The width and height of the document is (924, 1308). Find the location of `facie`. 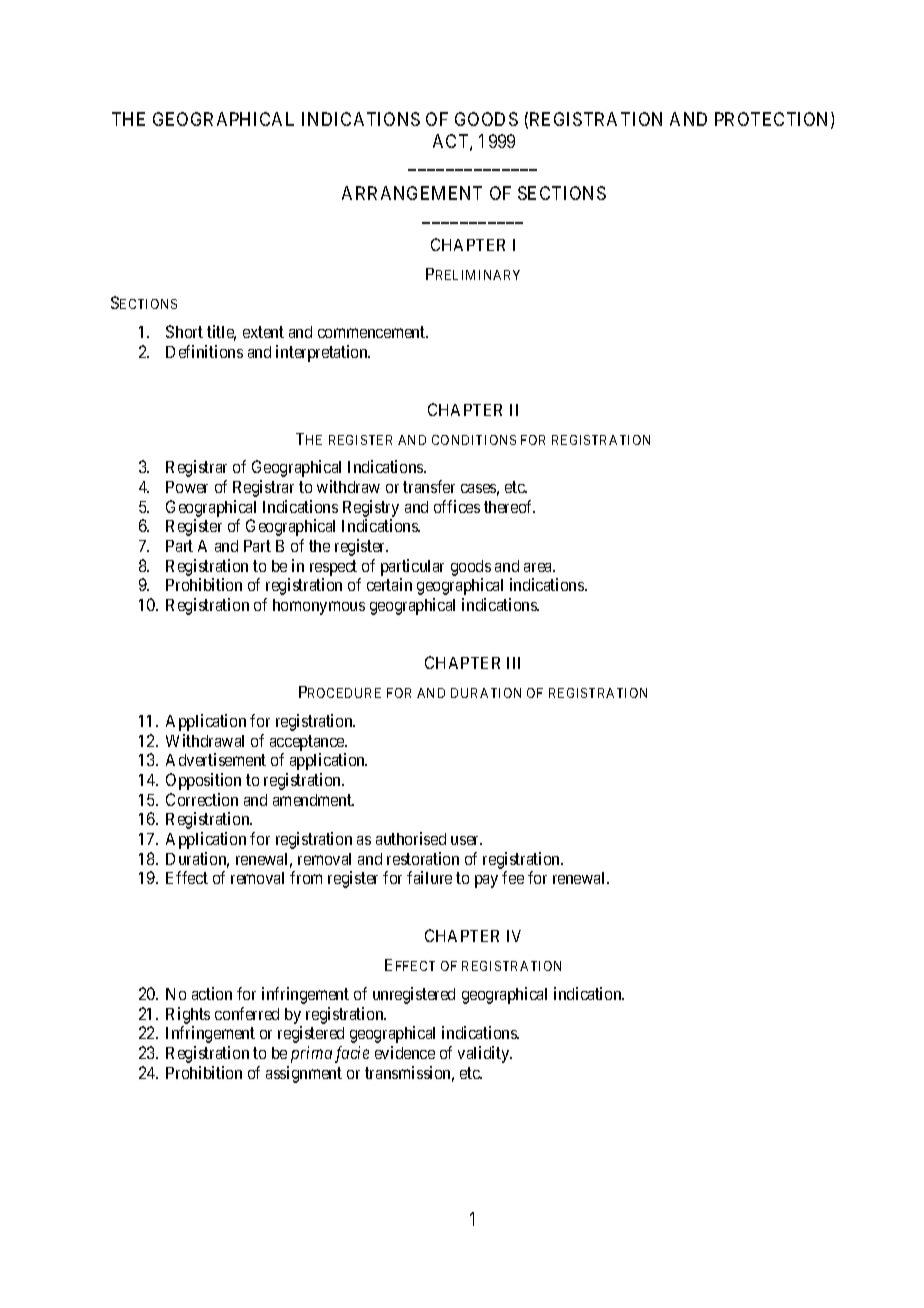

facie is located at coordinates (352, 1054).
